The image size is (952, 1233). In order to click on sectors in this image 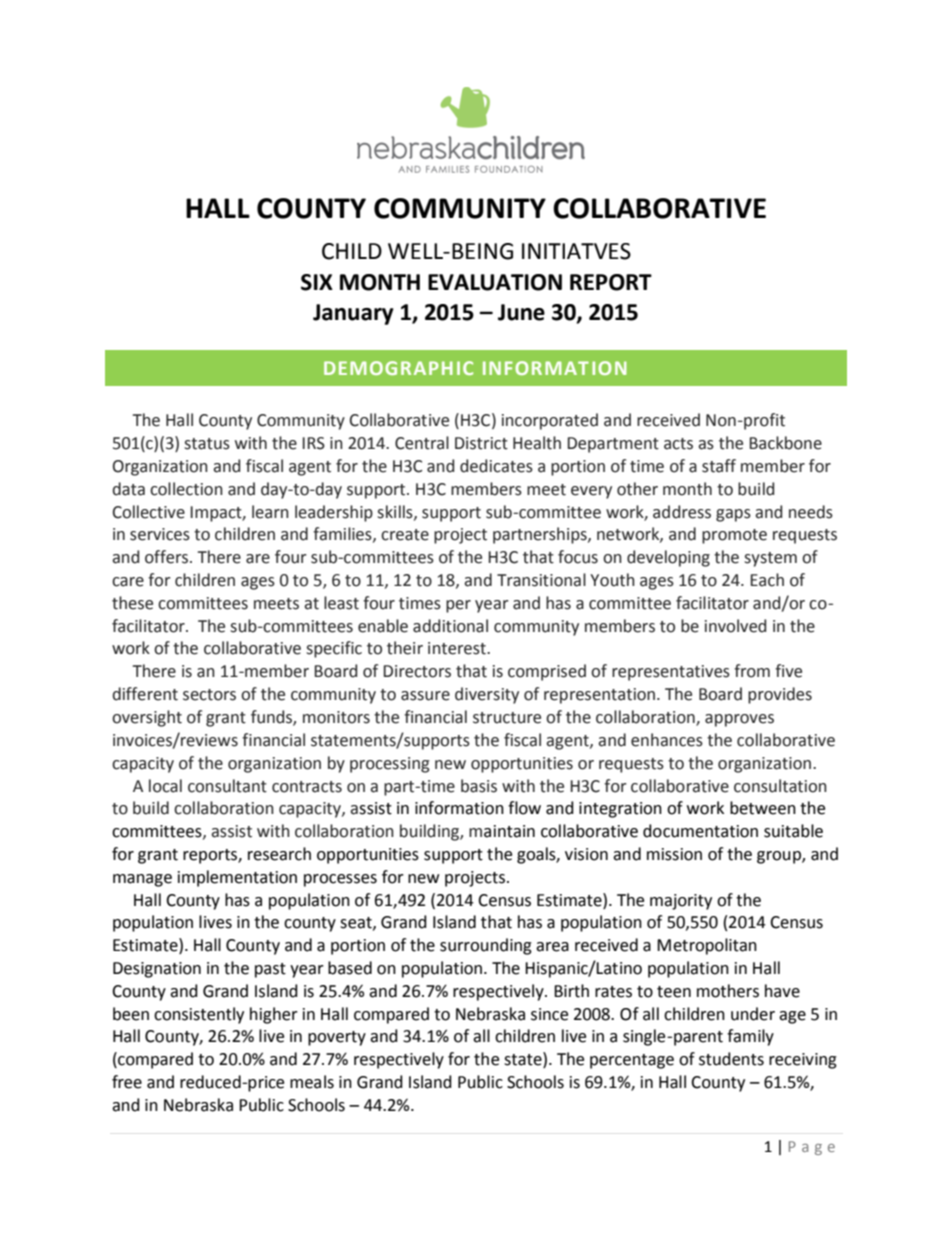, I will do `click(209, 695)`.
